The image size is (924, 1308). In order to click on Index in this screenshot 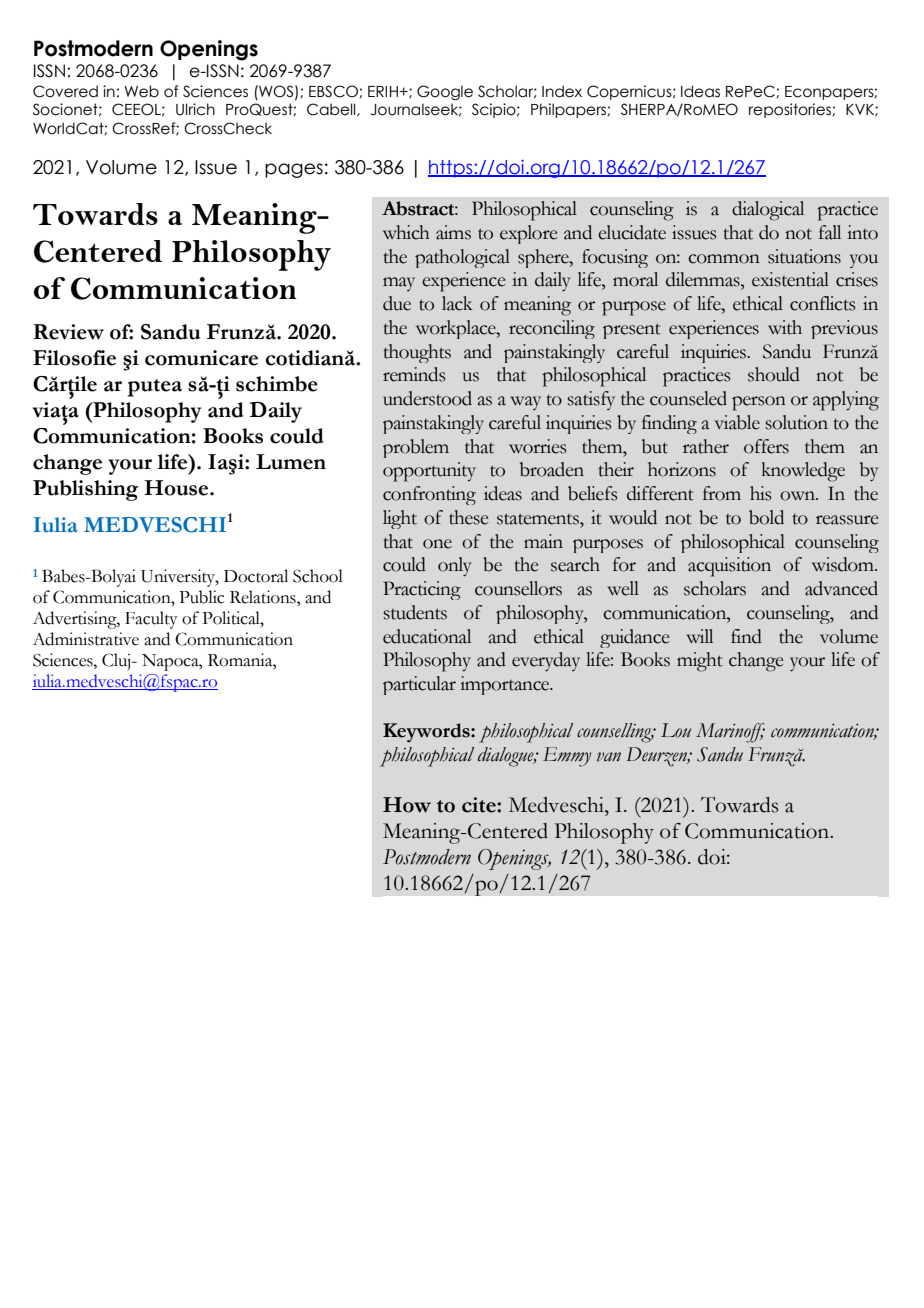, I will do `click(562, 91)`.
